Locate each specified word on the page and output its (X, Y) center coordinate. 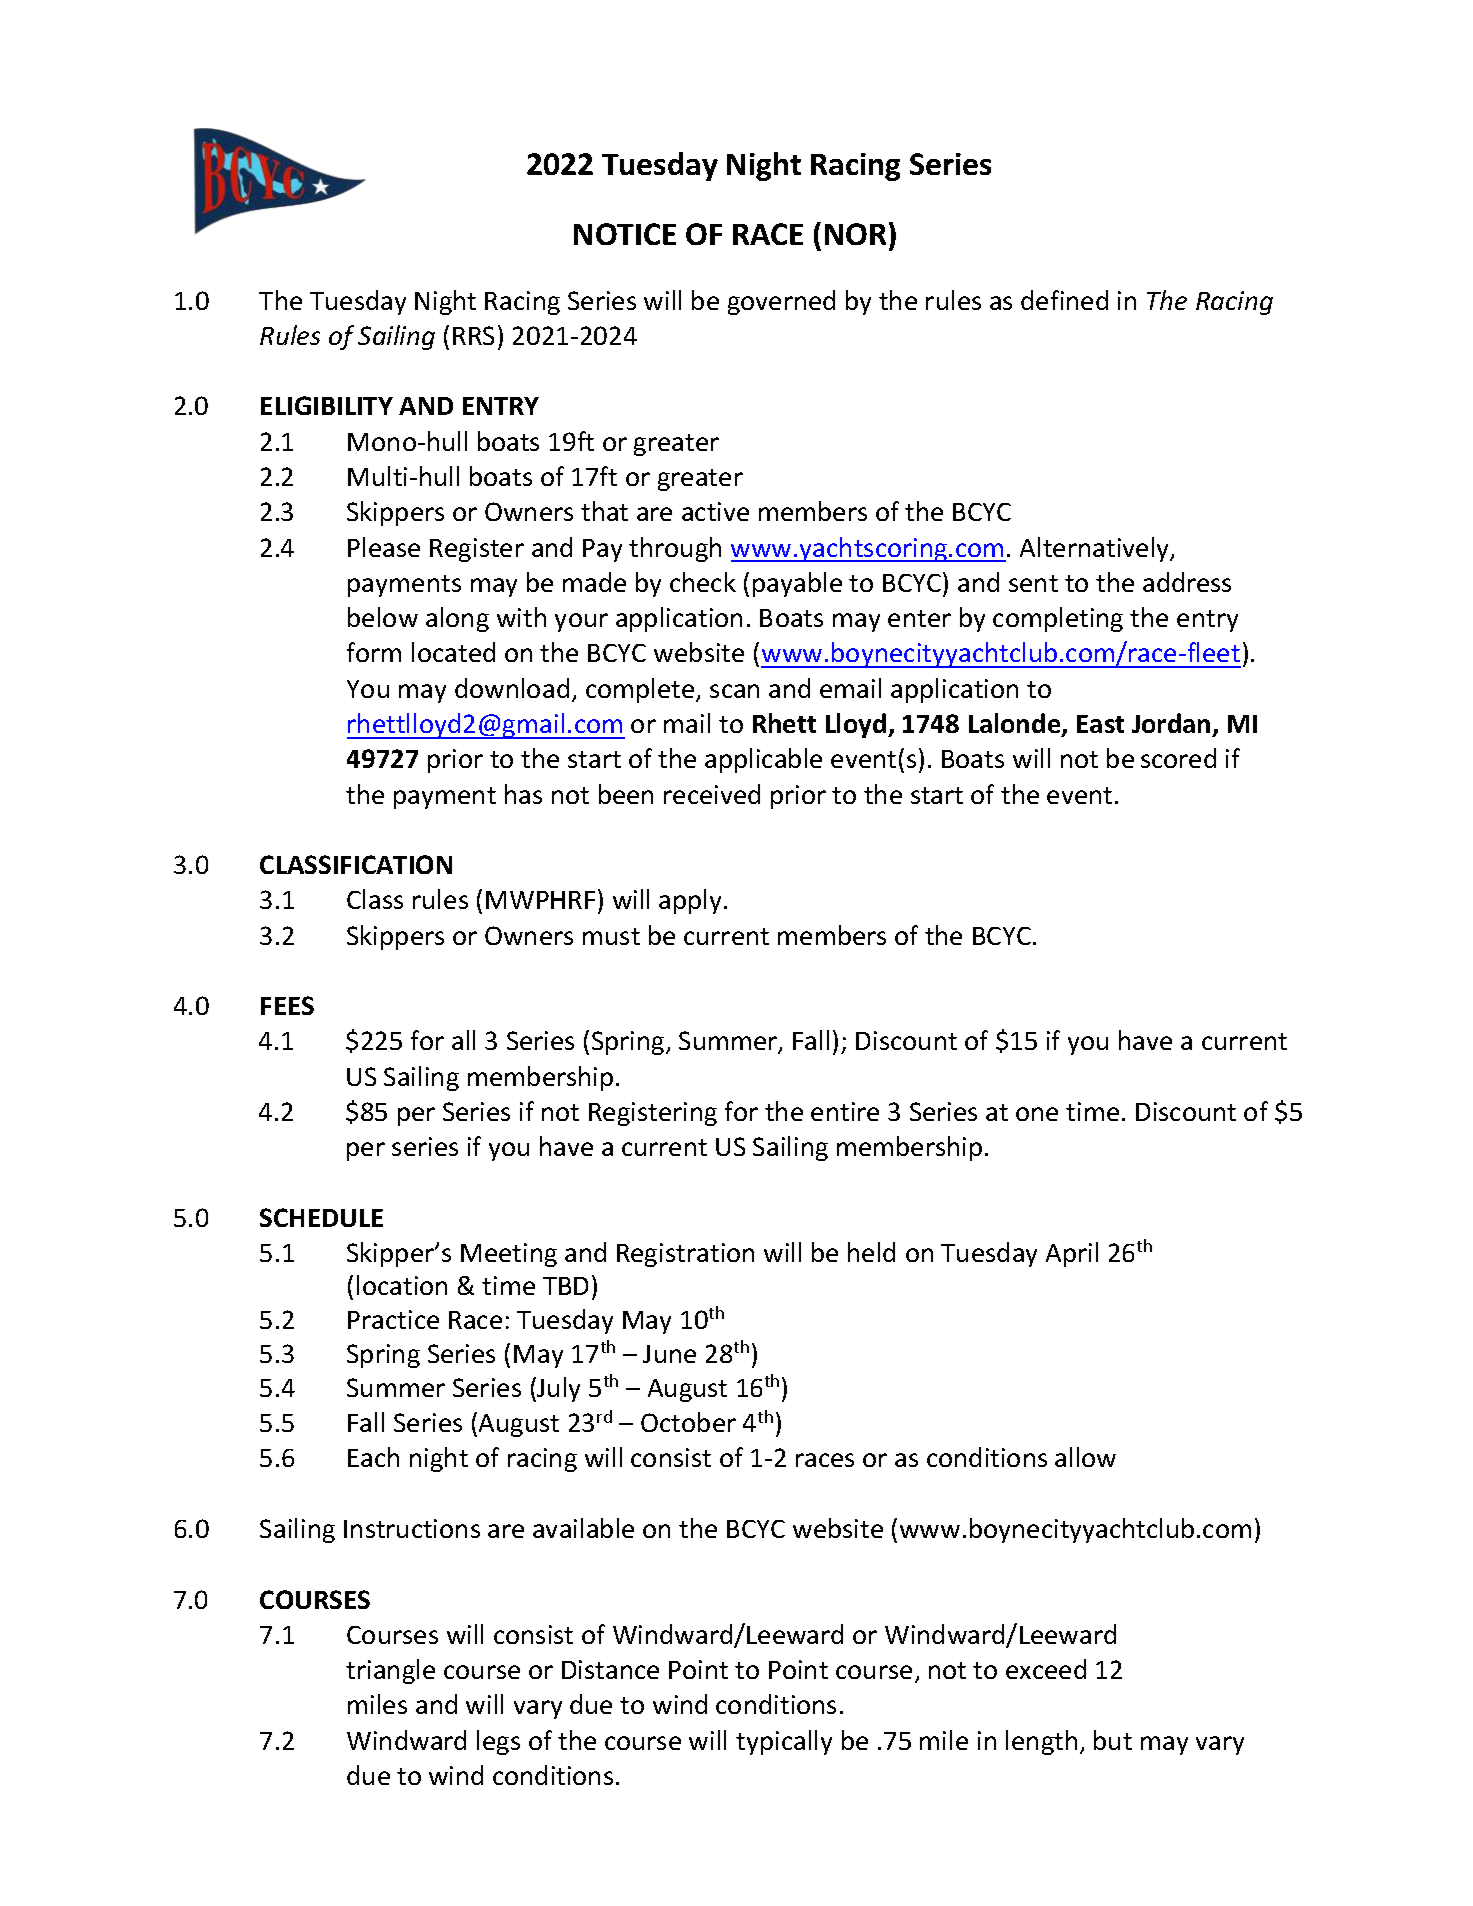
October (688, 1422)
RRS (473, 335)
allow (1085, 1457)
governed (781, 302)
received (712, 794)
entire (845, 1111)
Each (373, 1457)
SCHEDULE (321, 1217)
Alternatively (1096, 549)
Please (384, 547)
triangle (390, 1671)
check (703, 582)
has (523, 794)
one (1037, 1114)
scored (1178, 758)
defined (1064, 300)
